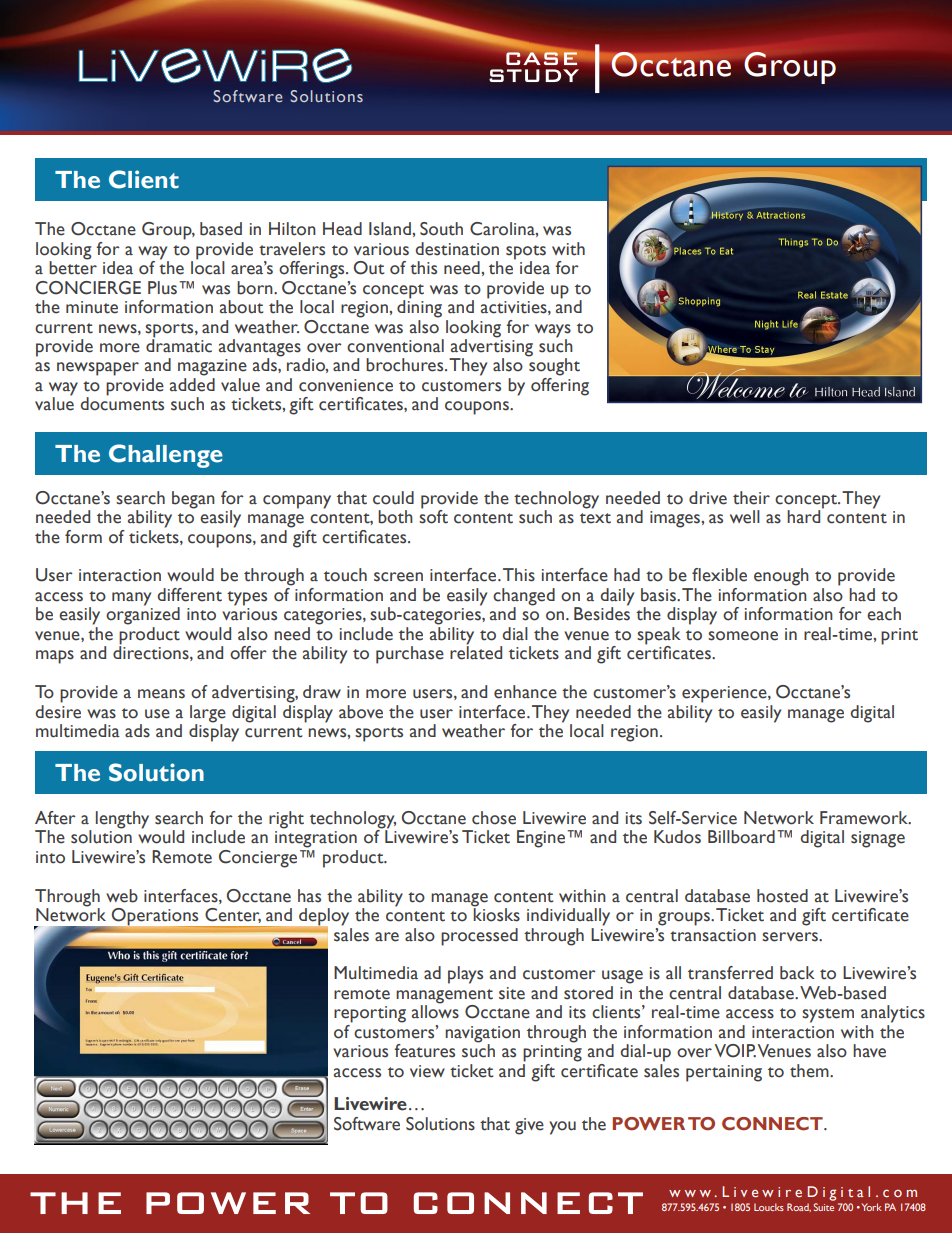 The width and height of the screenshot is (952, 1233). Describe the element at coordinates (161, 694) in the screenshot. I see `means` at that location.
